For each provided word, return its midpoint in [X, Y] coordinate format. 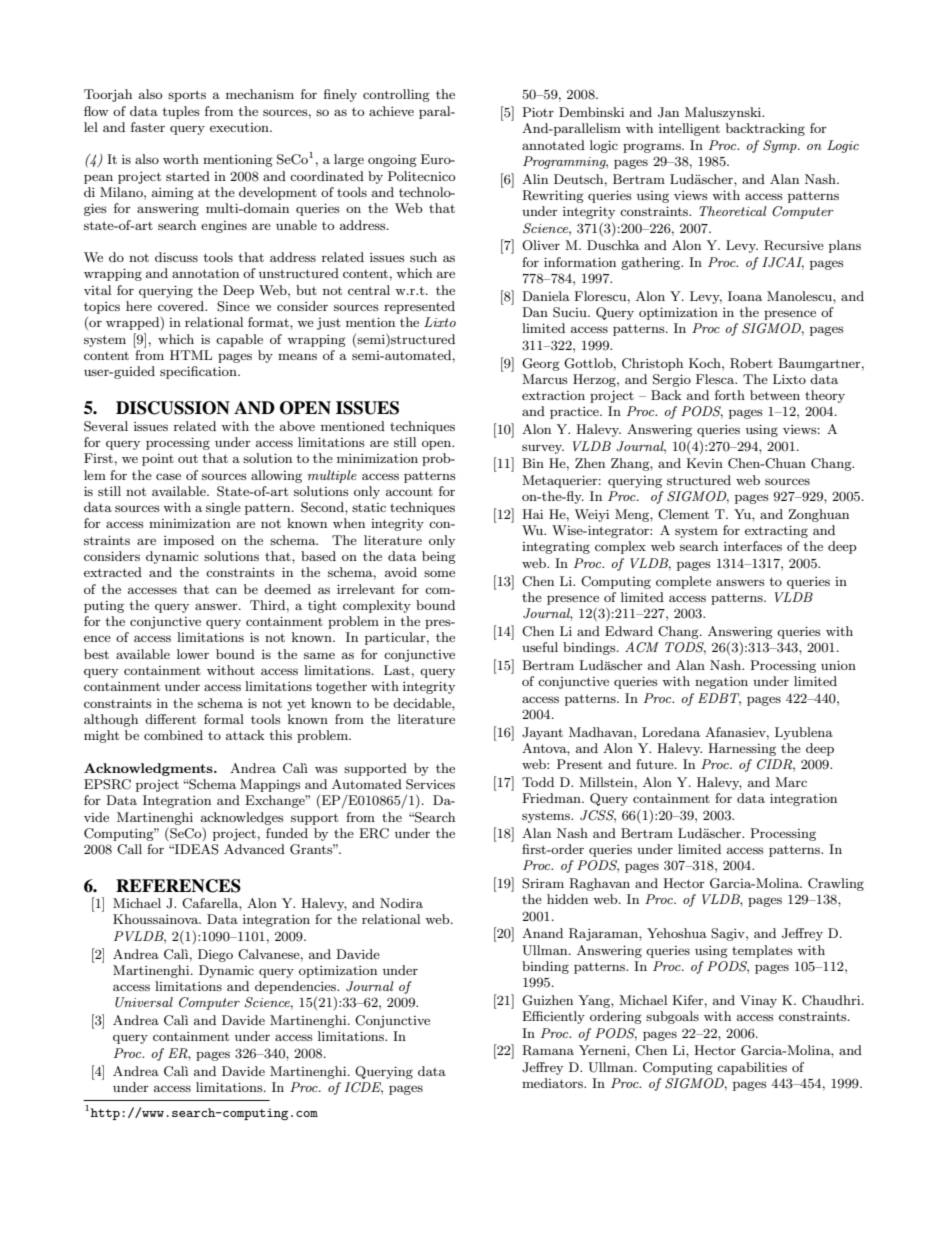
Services [430, 784]
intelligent [689, 129]
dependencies [296, 987]
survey [543, 449]
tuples [181, 112]
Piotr [538, 112]
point [158, 460]
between [775, 395]
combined [173, 735]
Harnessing [742, 749]
